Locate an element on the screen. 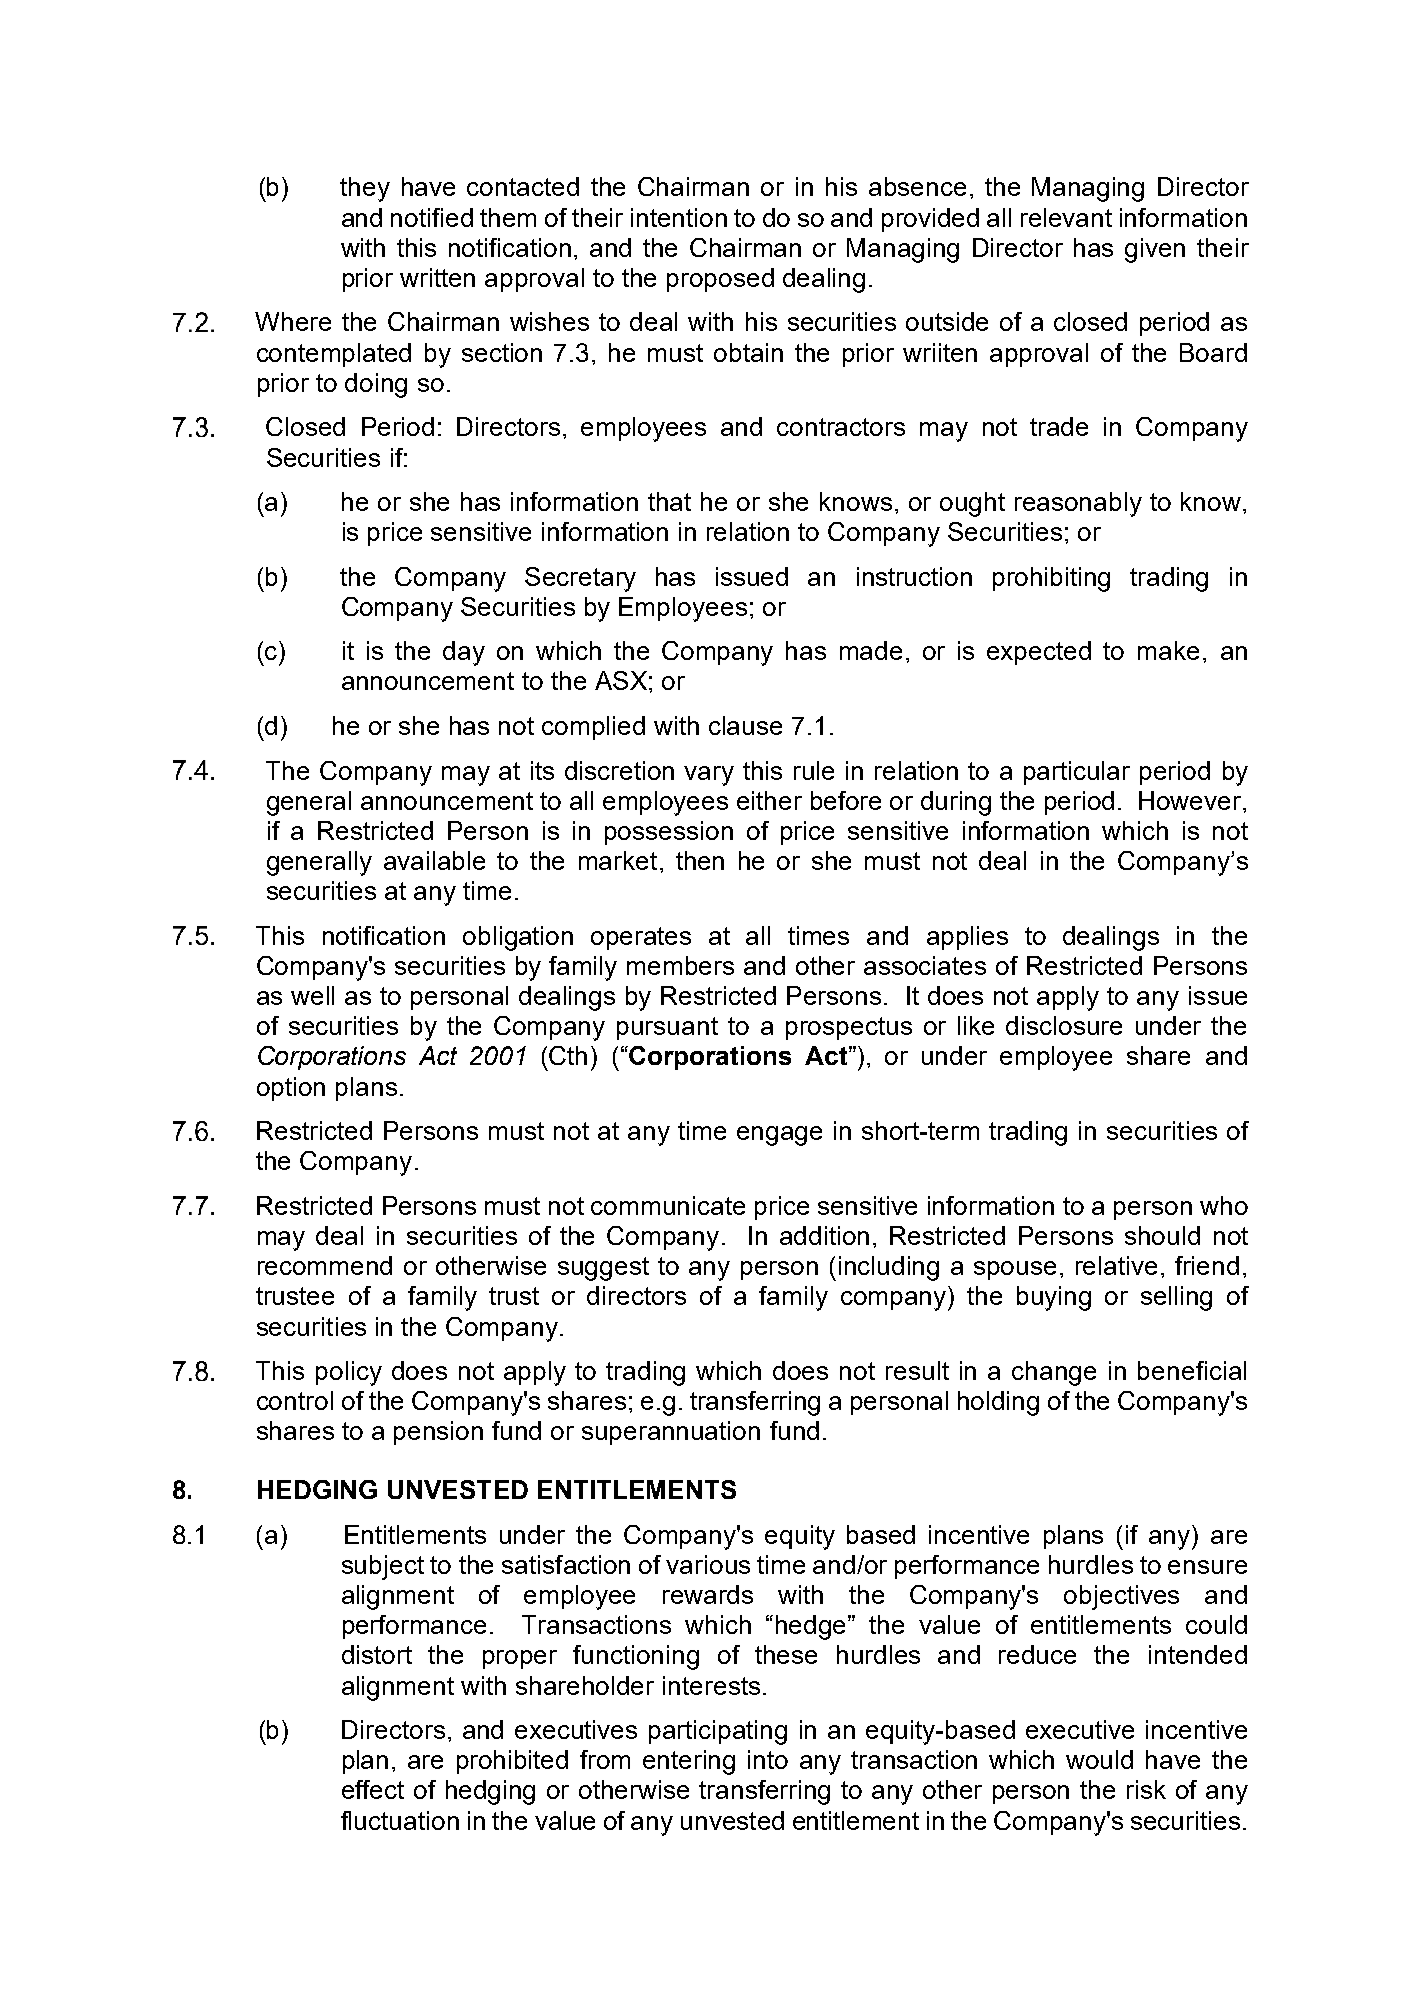 The height and width of the screenshot is (2009, 1420). notified is located at coordinates (432, 217).
